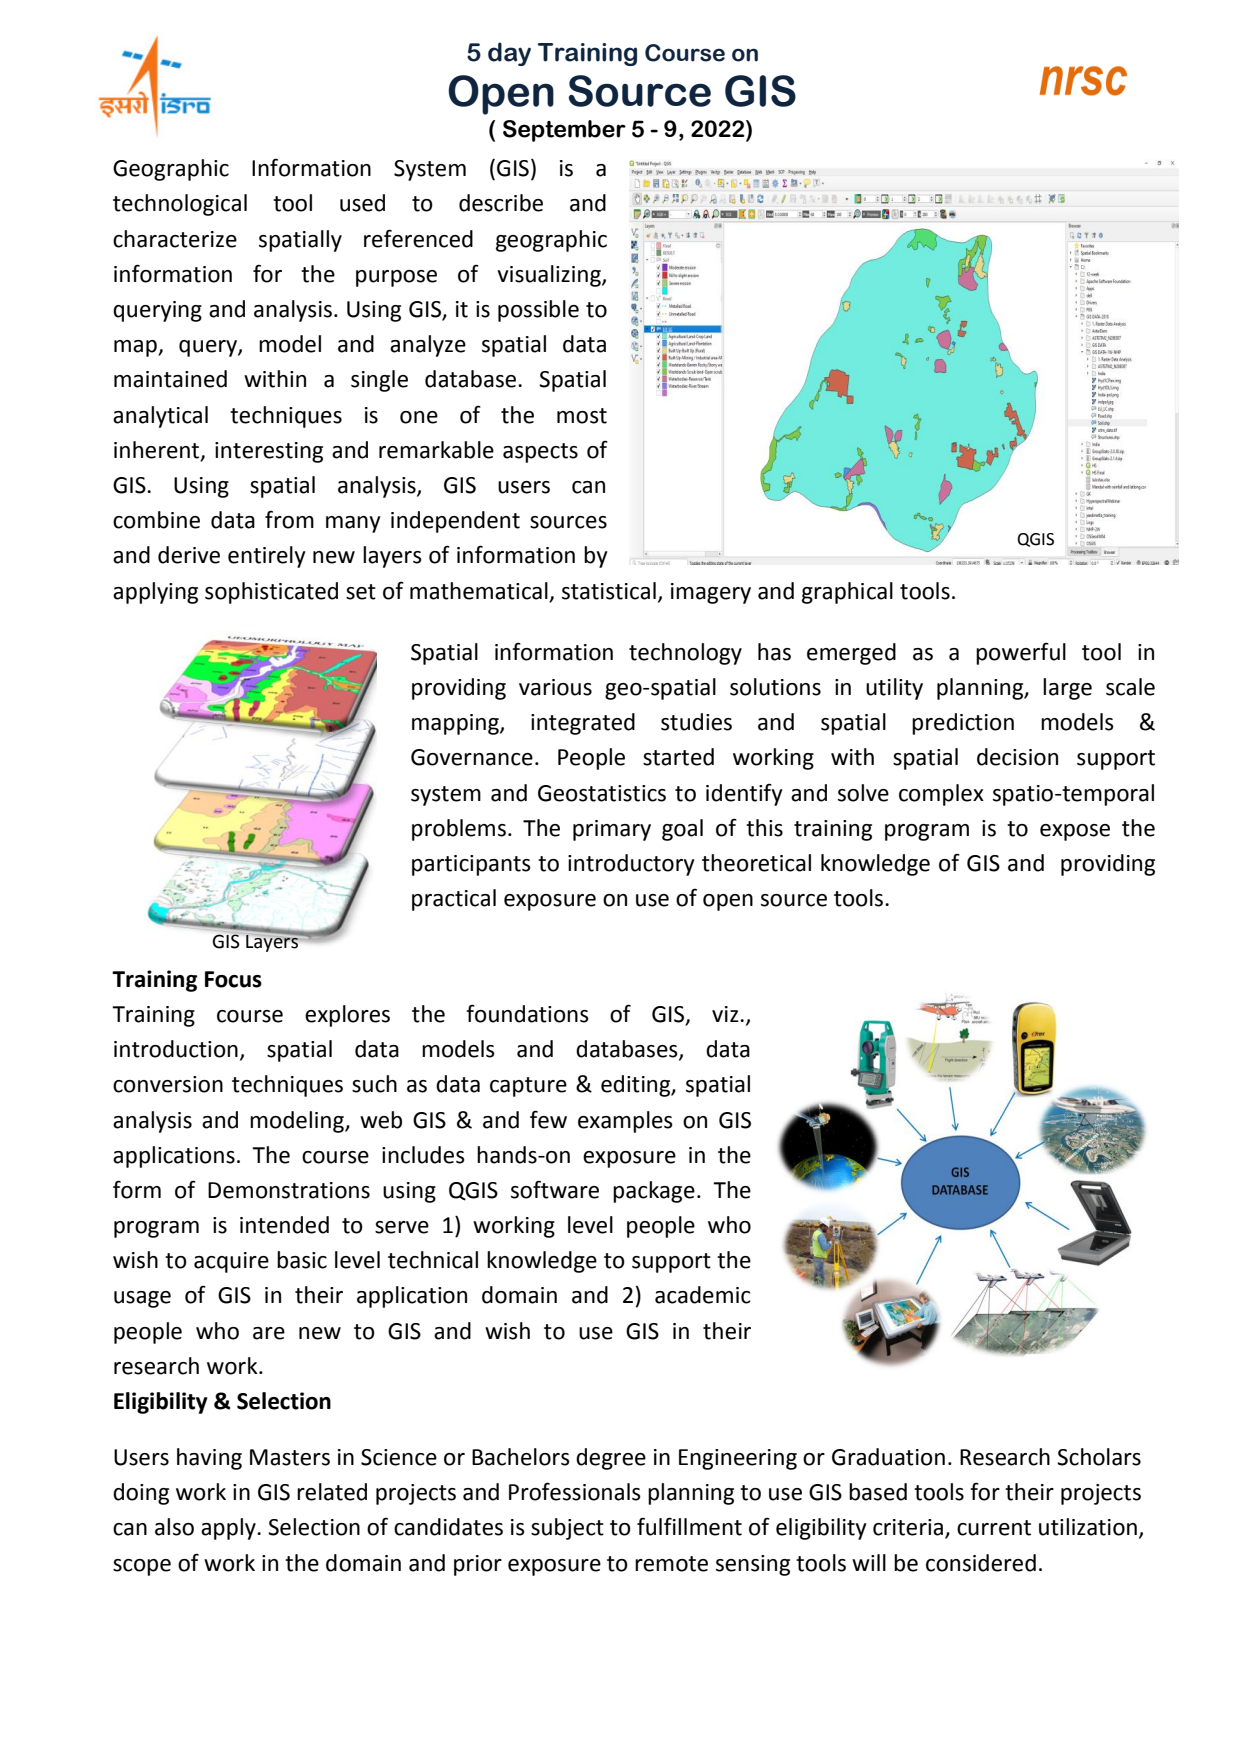 This screenshot has height=1757, width=1243. What do you see at coordinates (582, 416) in the screenshot?
I see `most` at bounding box center [582, 416].
